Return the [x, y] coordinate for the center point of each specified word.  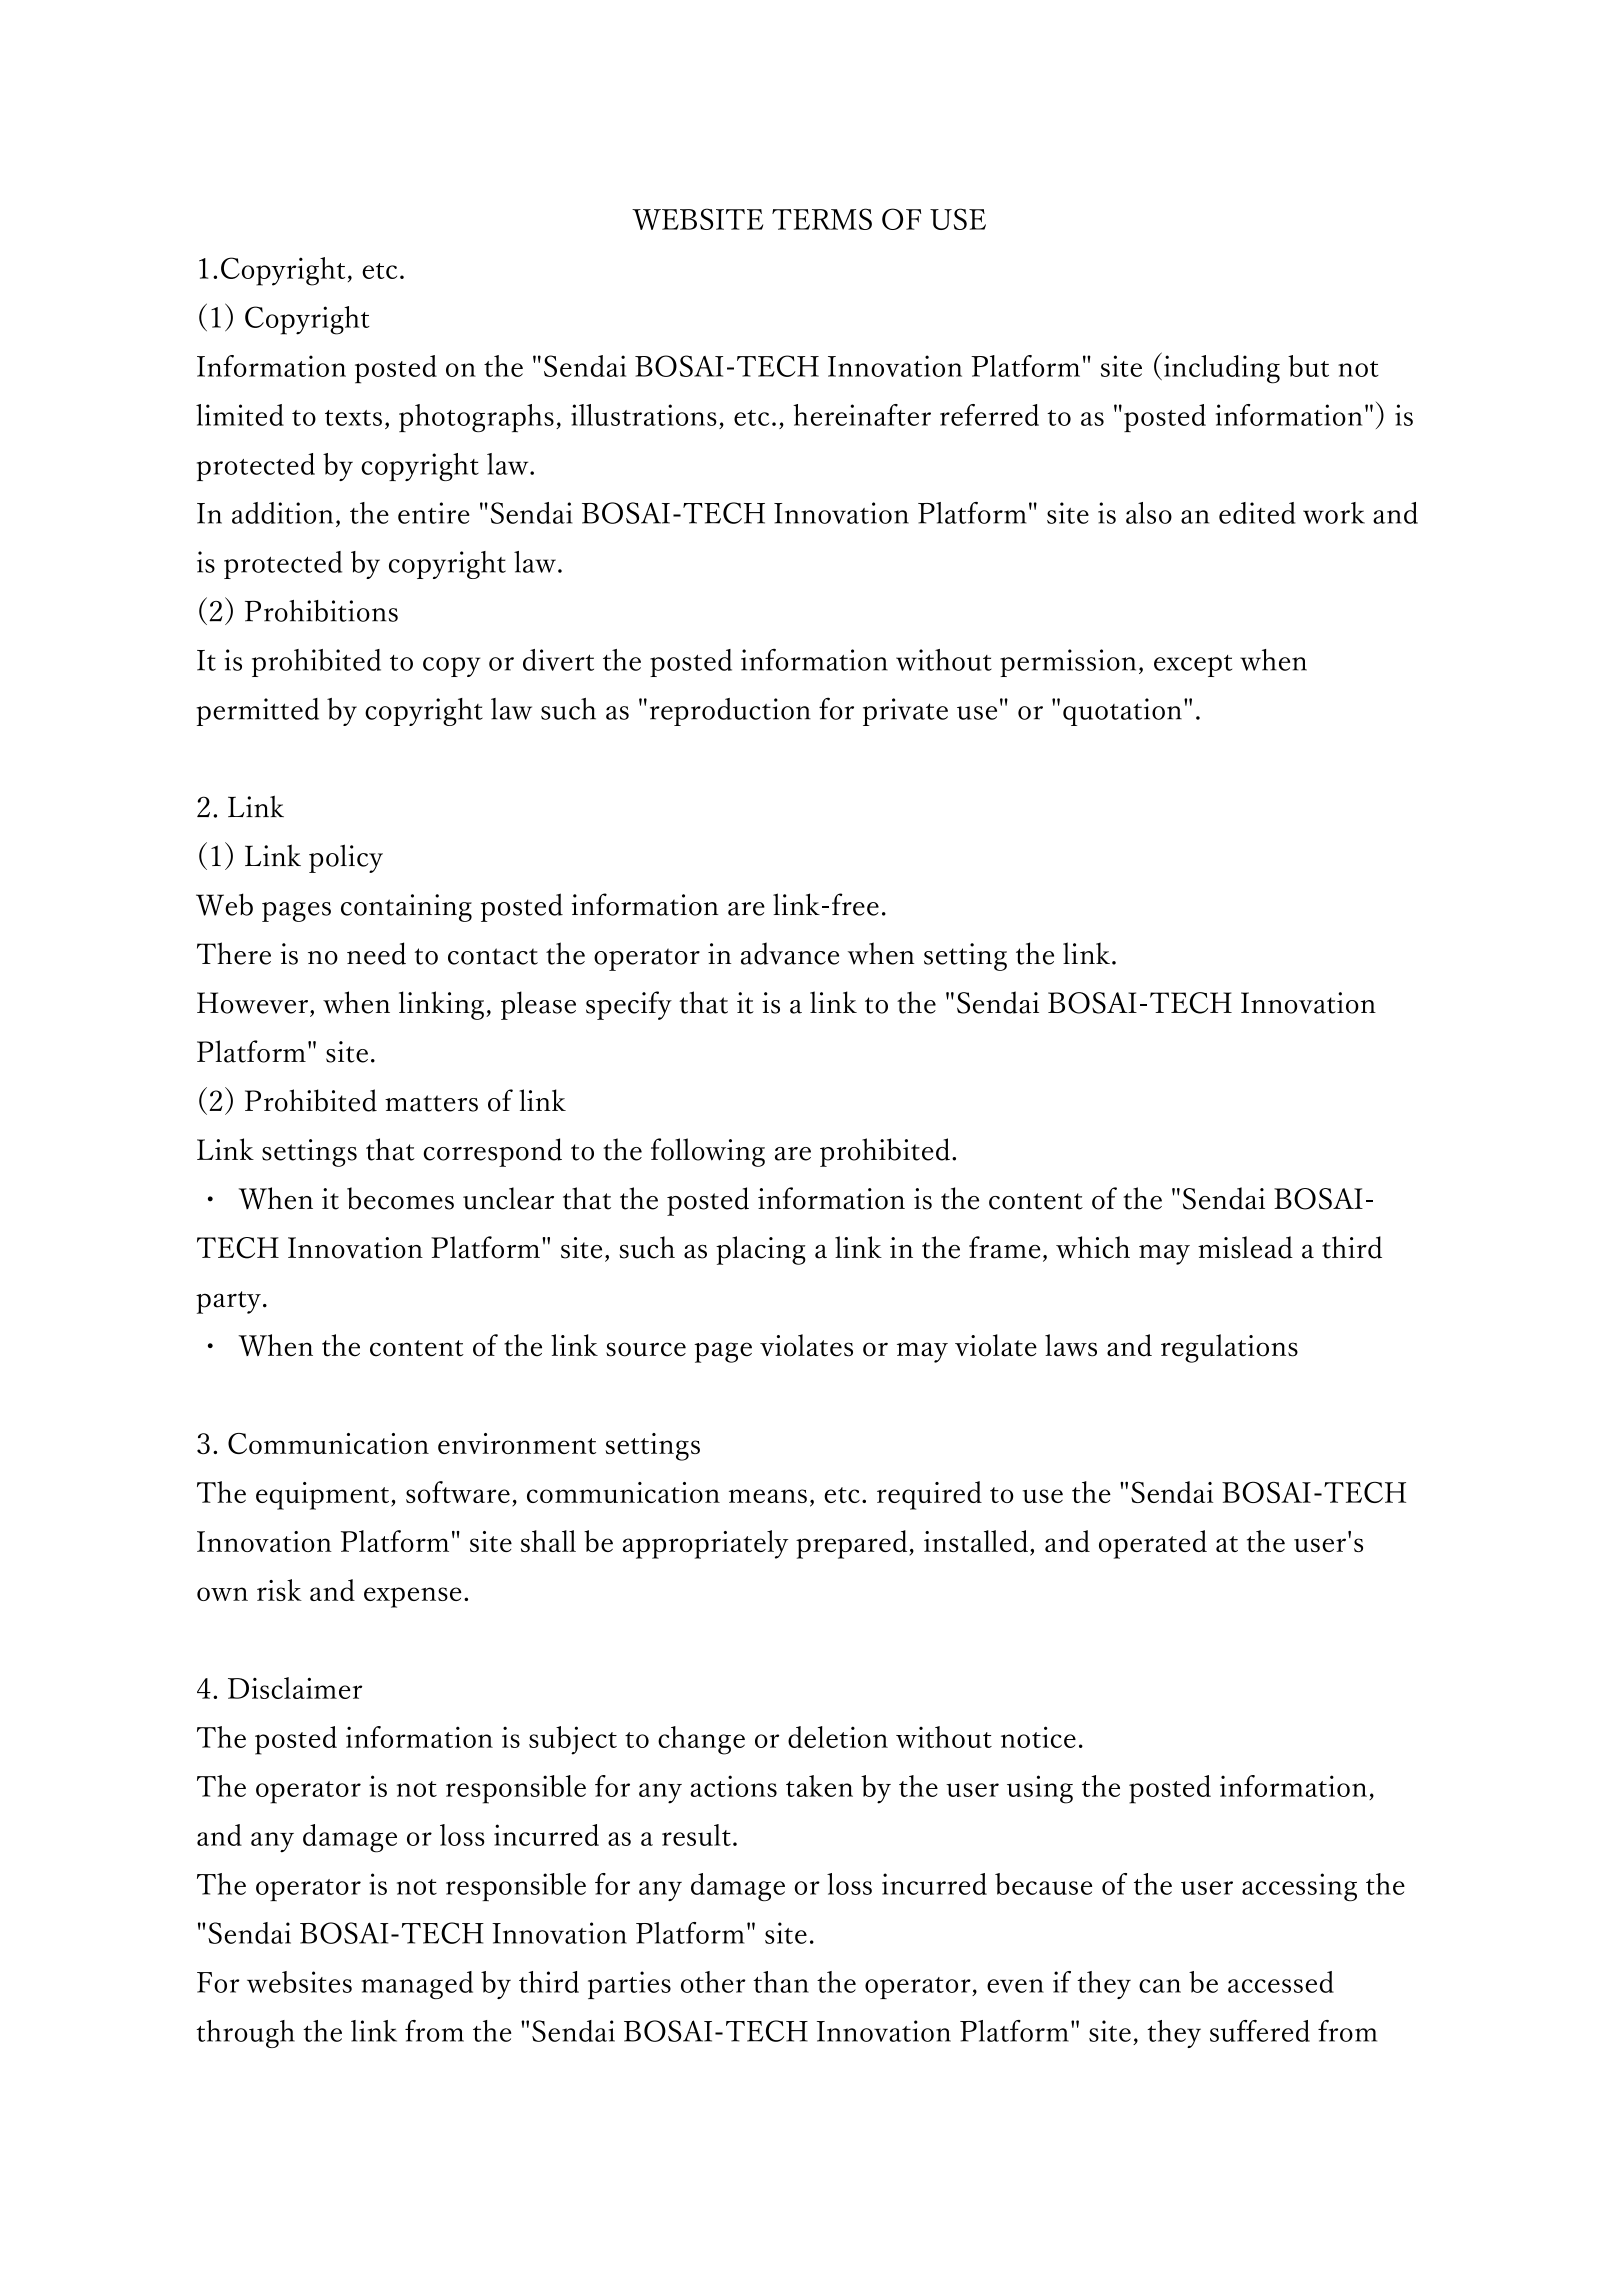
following [708, 1152]
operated [1153, 1544]
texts [353, 418]
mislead [1245, 1247]
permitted [257, 712]
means [768, 1496]
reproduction [730, 712]
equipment [322, 1496]
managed [417, 1985]
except [1193, 666]
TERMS [822, 219]
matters [431, 1103]
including [1222, 369]
